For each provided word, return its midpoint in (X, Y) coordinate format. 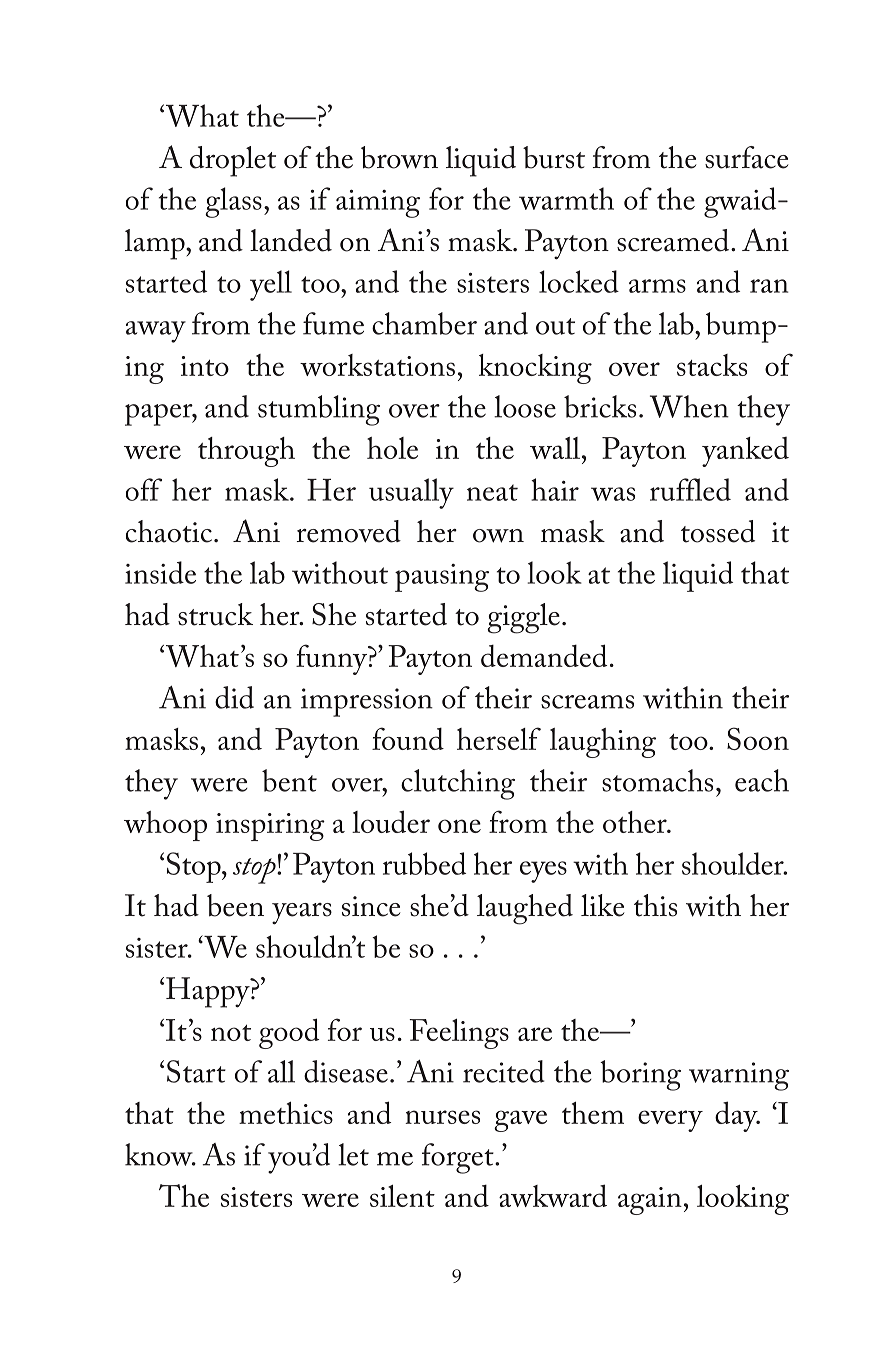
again (650, 1201)
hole (392, 448)
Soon (758, 738)
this (655, 905)
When (689, 406)
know (160, 1154)
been (235, 905)
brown (399, 157)
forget (459, 1158)
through (246, 452)
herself (499, 738)
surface (746, 157)
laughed (525, 909)
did (234, 697)
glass (233, 202)
